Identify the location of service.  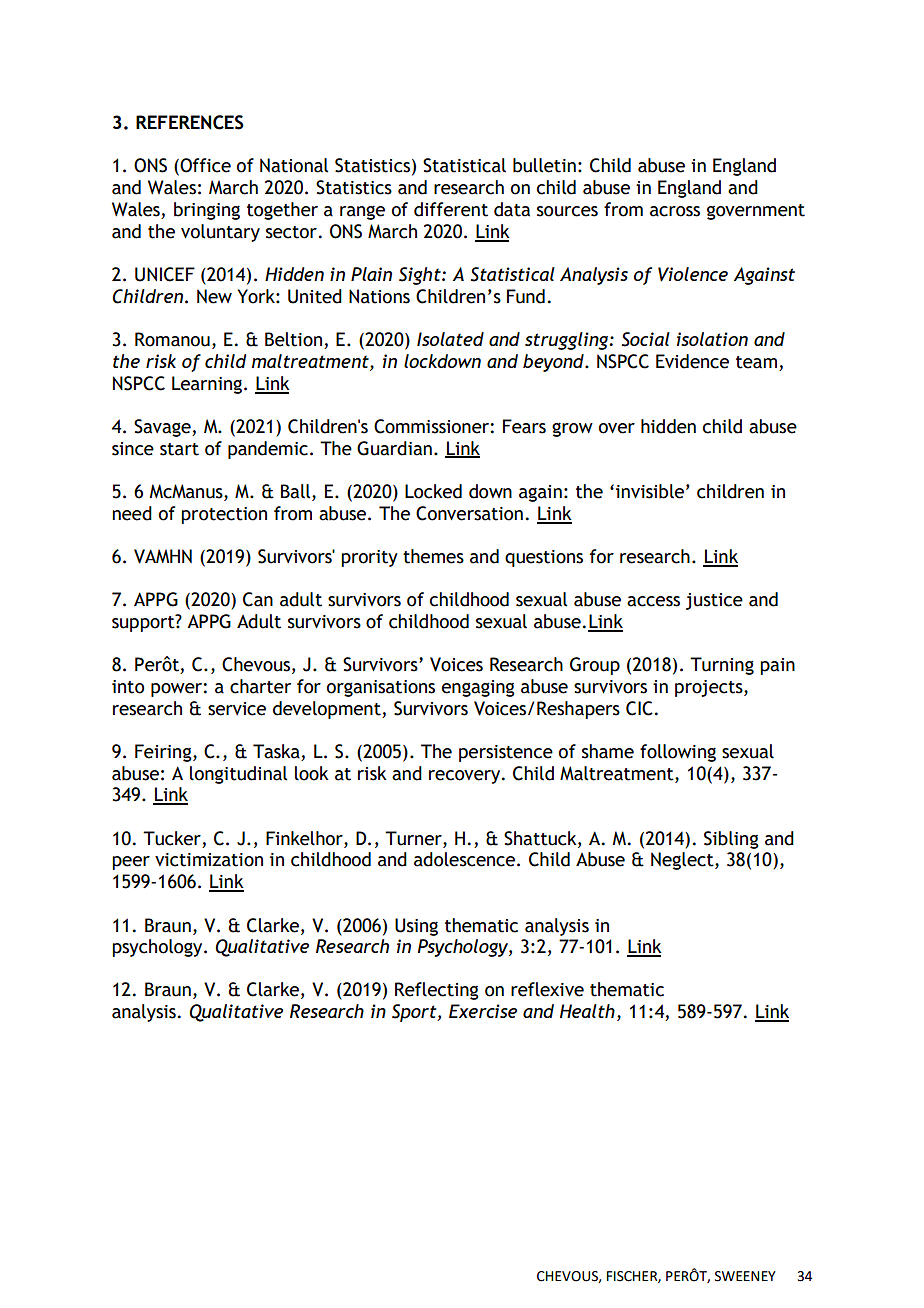
(237, 709).
